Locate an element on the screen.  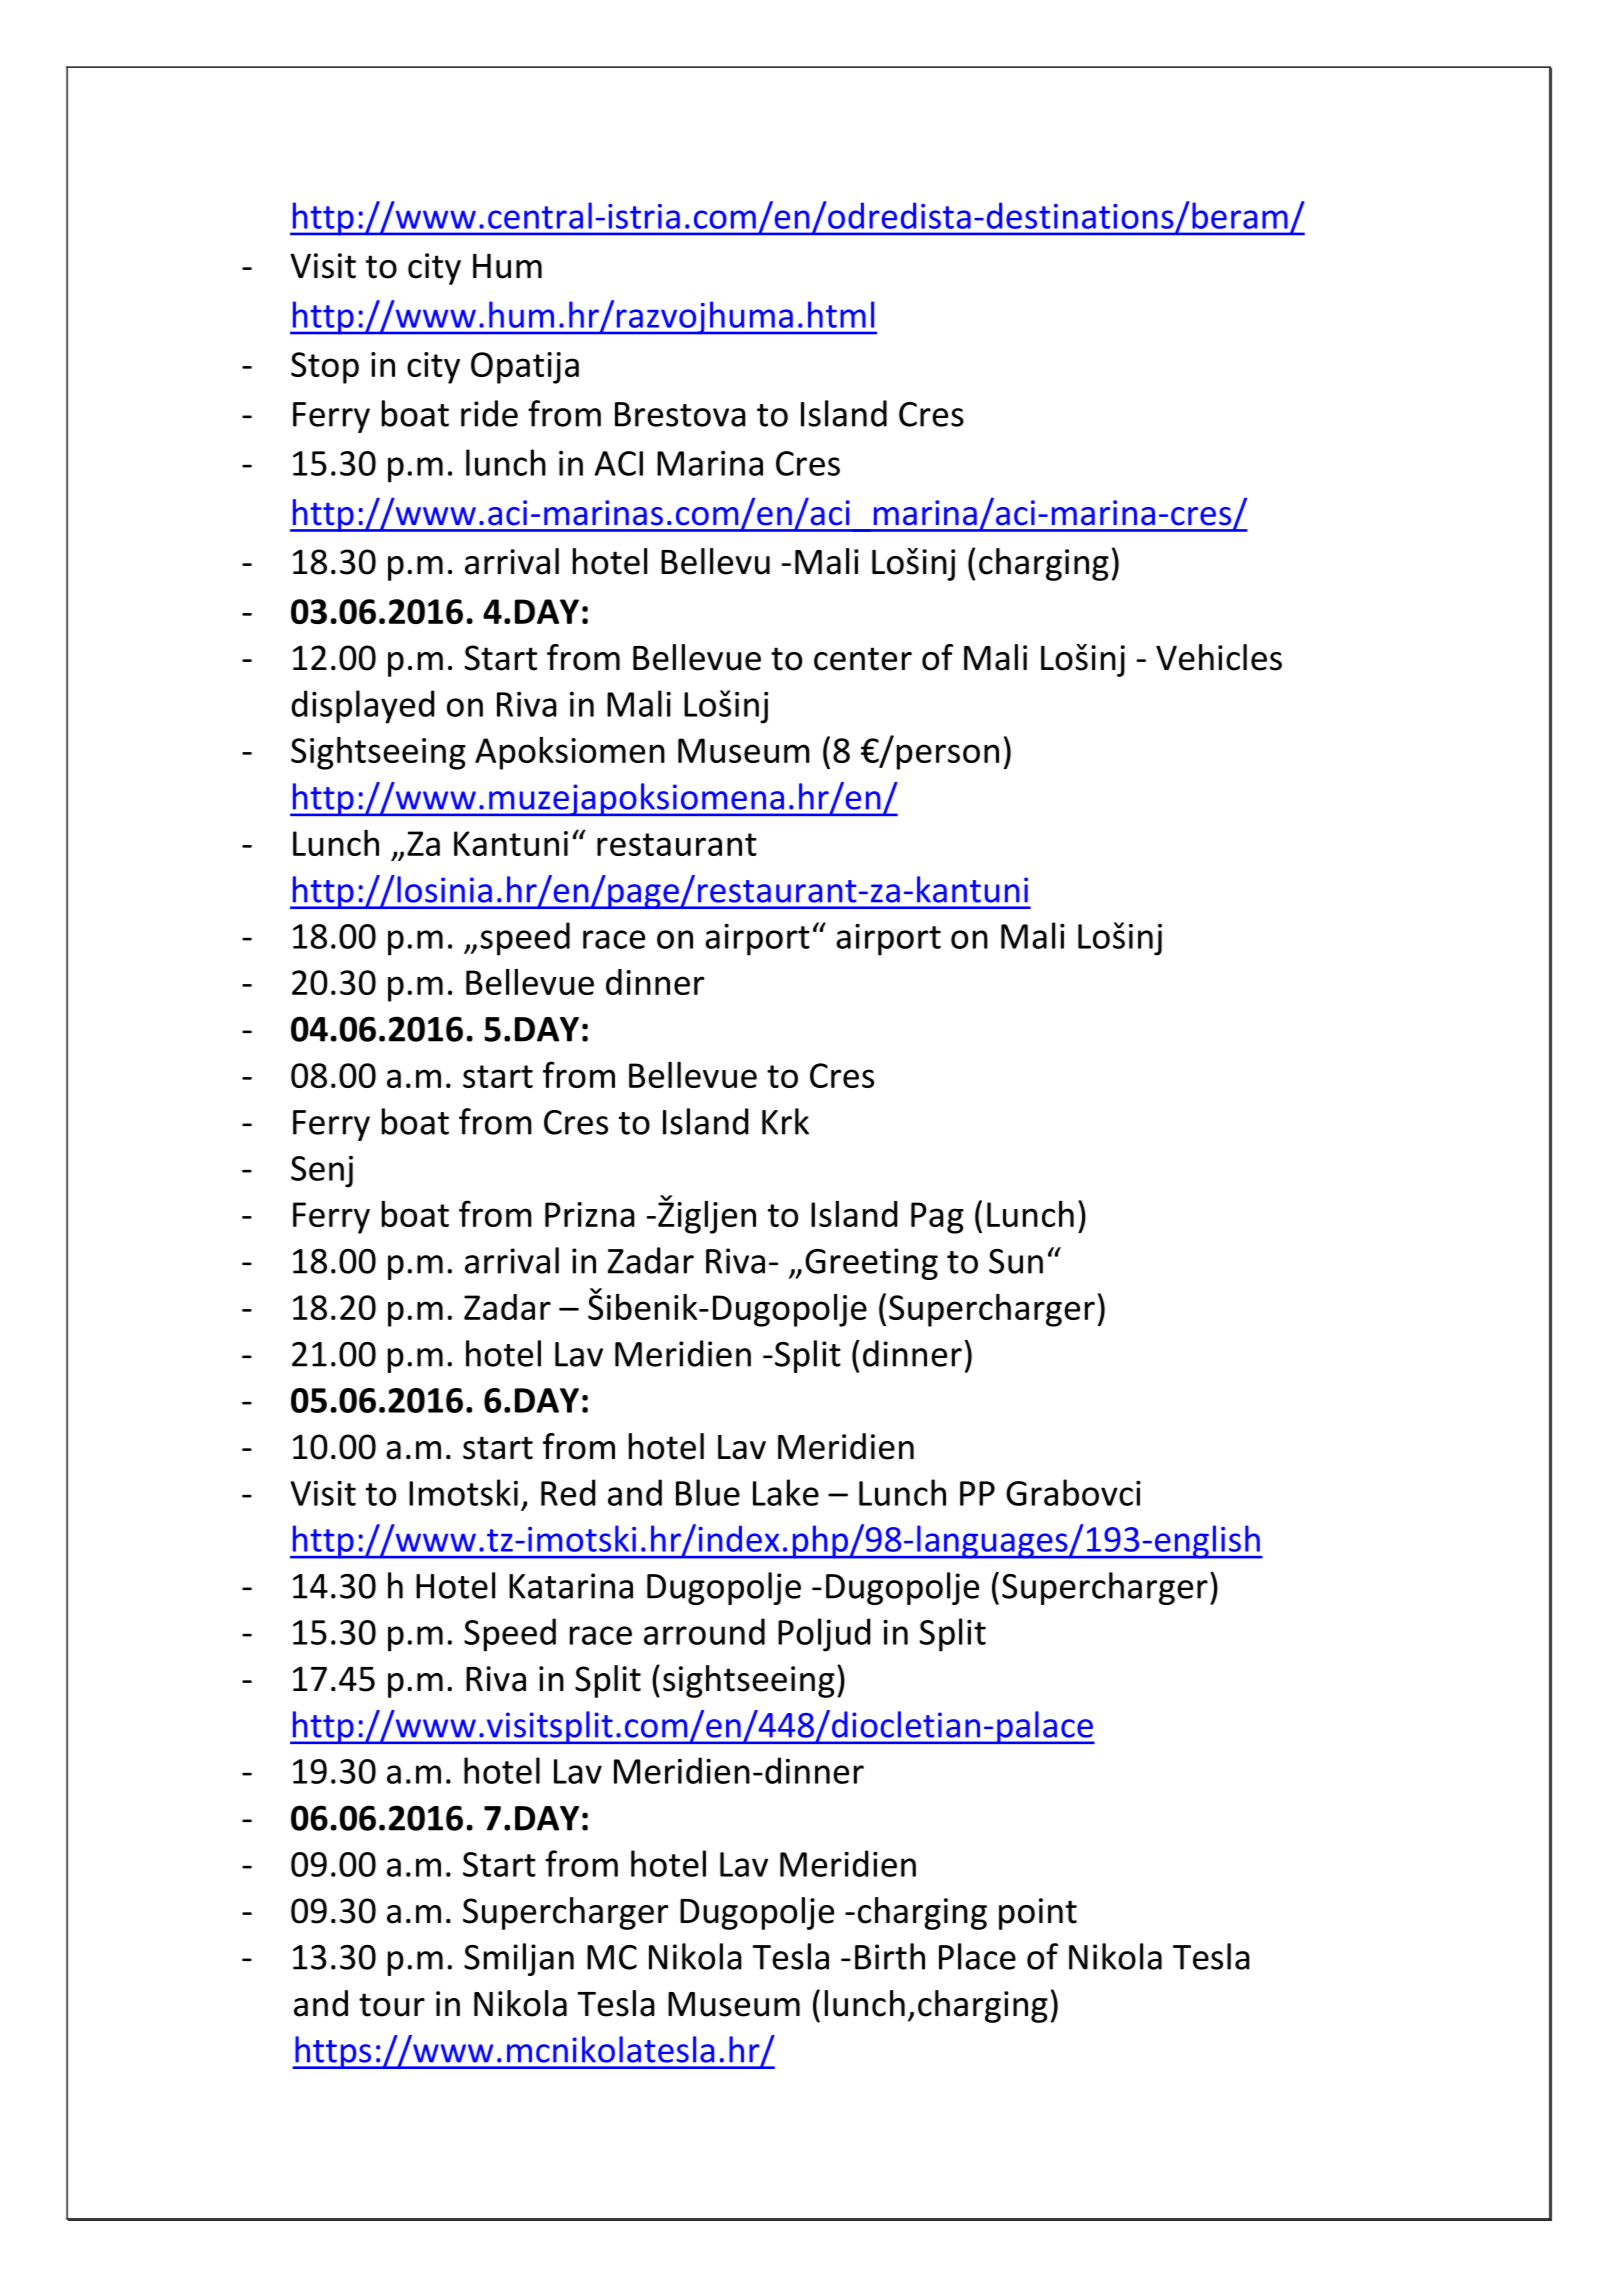
person is located at coordinates (948, 757).
